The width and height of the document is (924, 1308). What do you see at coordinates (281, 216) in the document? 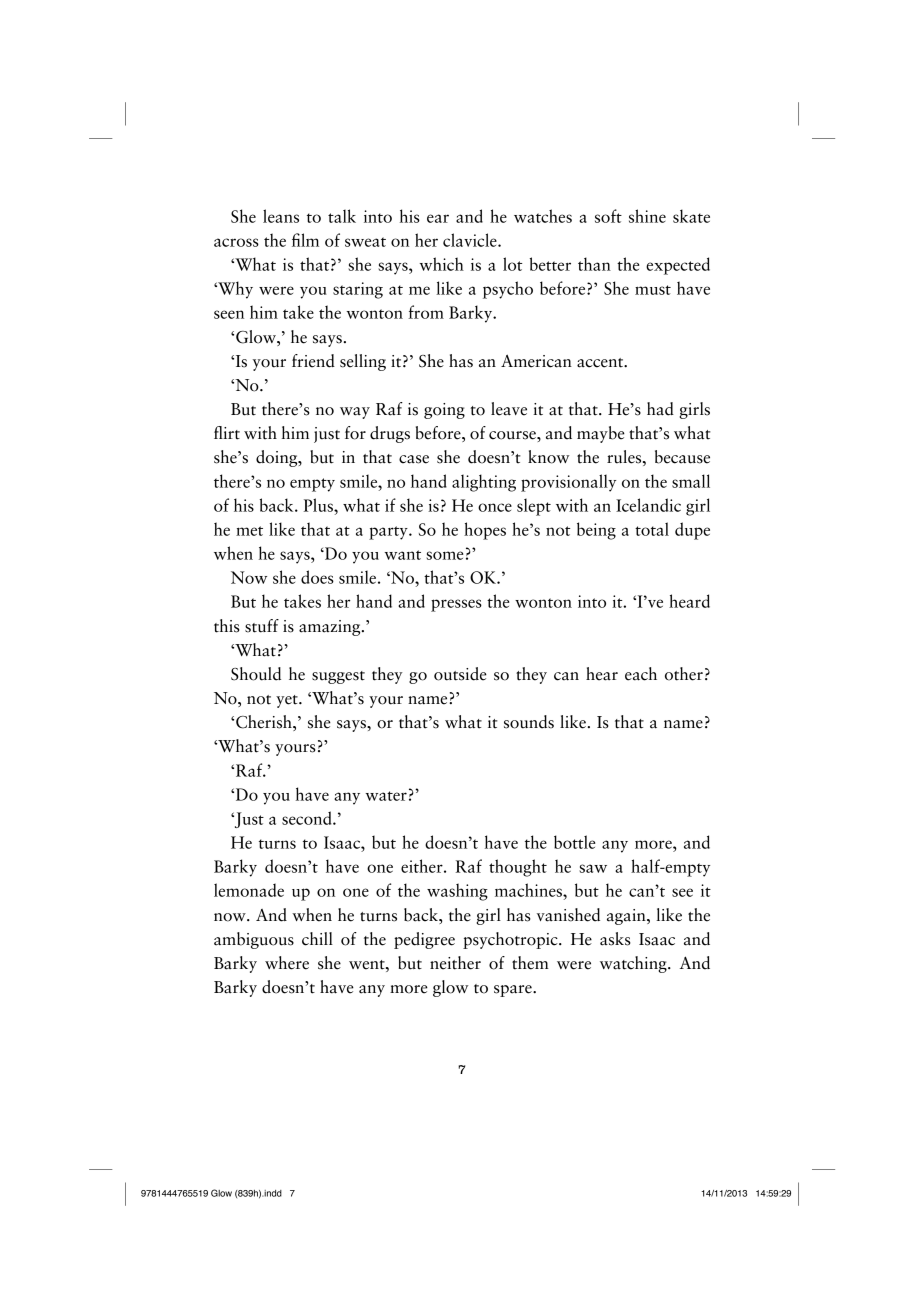
I see `leans` at bounding box center [281, 216].
